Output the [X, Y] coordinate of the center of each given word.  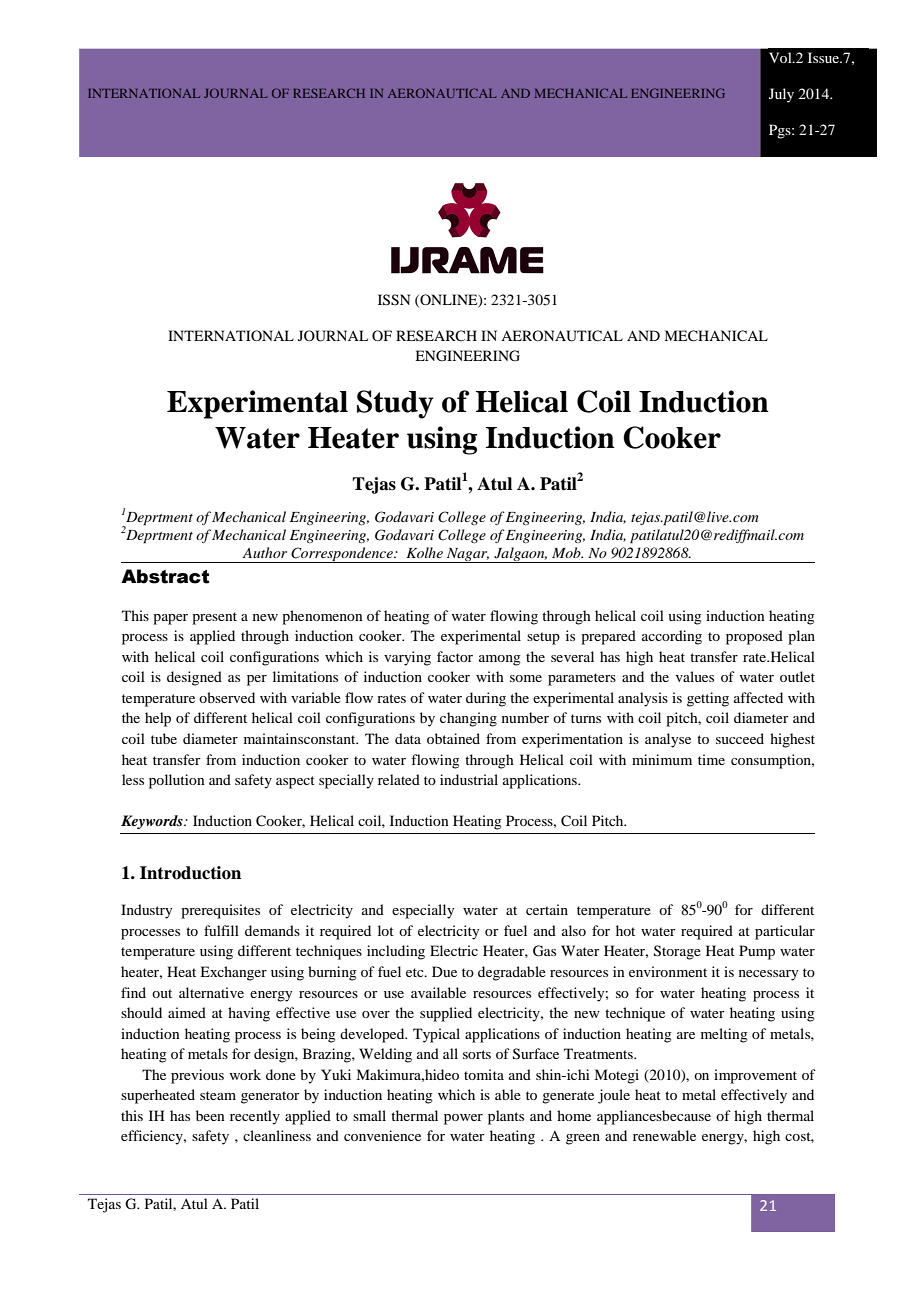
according [672, 637]
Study [395, 404]
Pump [757, 952]
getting [708, 699]
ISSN [394, 300]
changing [468, 719]
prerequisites [220, 911]
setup [543, 638]
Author [264, 552]
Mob [567, 552]
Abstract [165, 576]
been [210, 1115]
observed [227, 697]
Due [444, 971]
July [781, 95]
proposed [754, 637]
